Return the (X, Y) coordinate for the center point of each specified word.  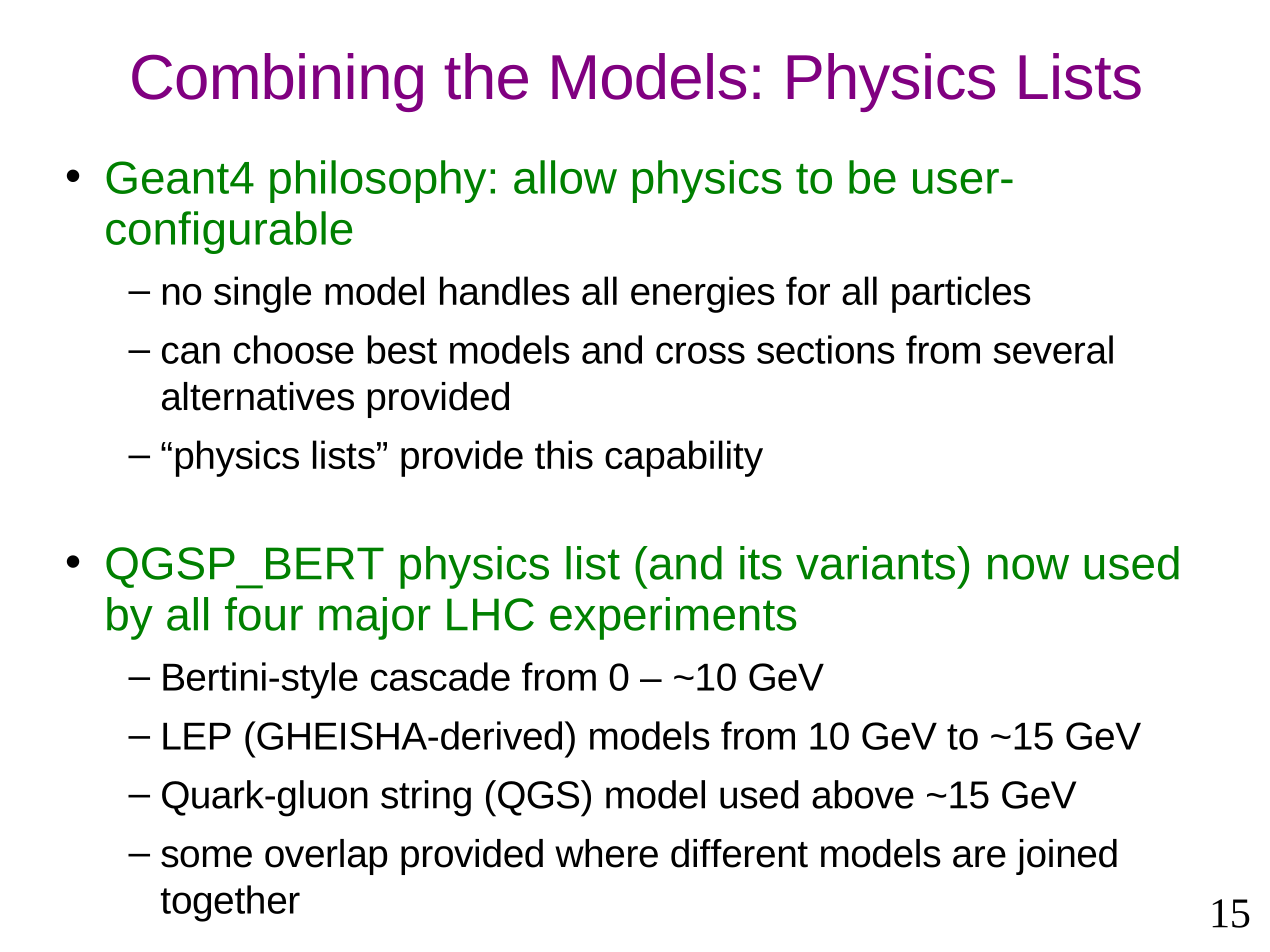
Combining (277, 82)
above (863, 794)
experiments (673, 618)
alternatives (258, 396)
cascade (440, 676)
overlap (326, 857)
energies (703, 294)
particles (961, 294)
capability (684, 458)
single (262, 294)
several (1053, 349)
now (1028, 567)
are (979, 857)
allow (565, 177)
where (606, 853)
